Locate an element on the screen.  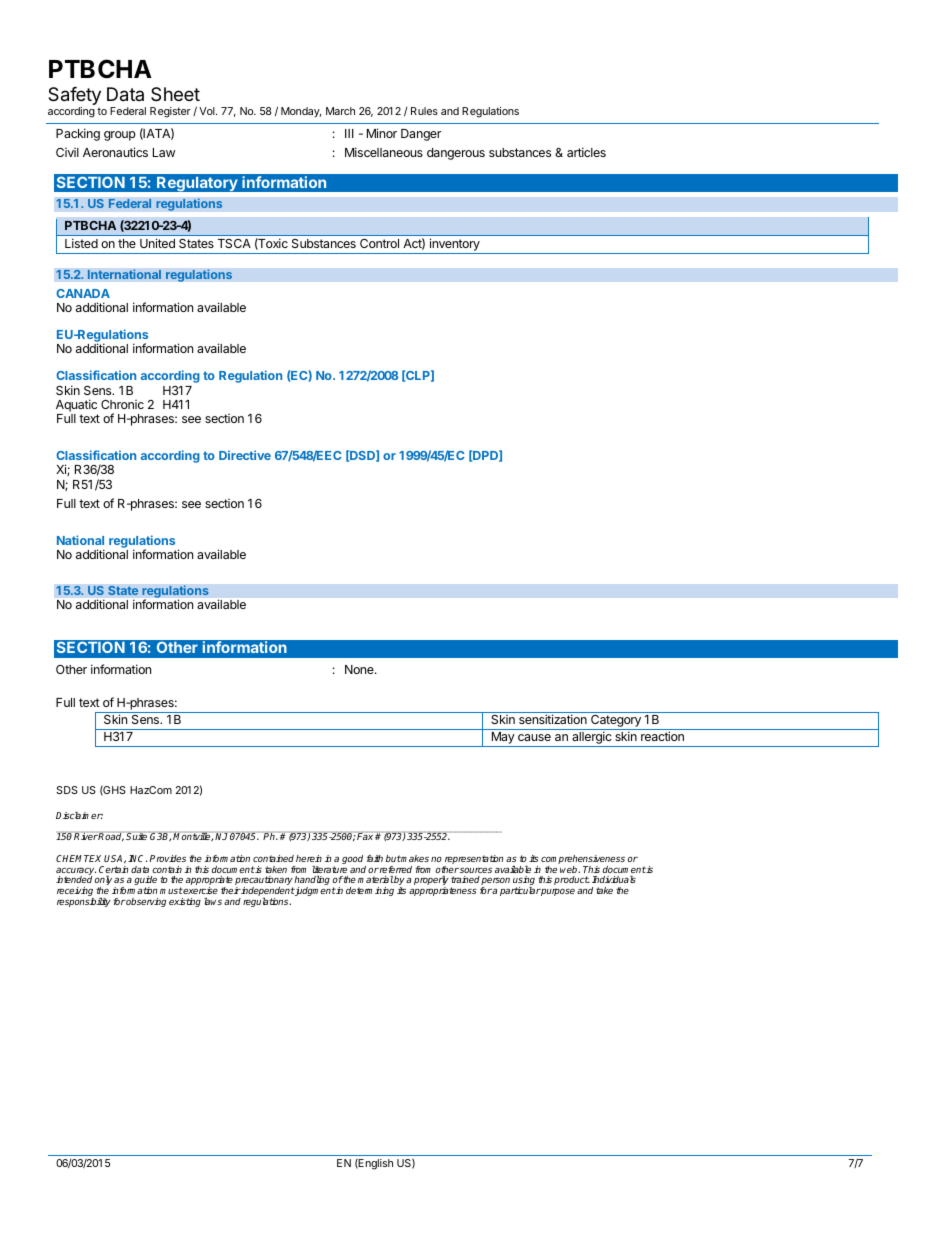
None is located at coordinates (360, 669).
